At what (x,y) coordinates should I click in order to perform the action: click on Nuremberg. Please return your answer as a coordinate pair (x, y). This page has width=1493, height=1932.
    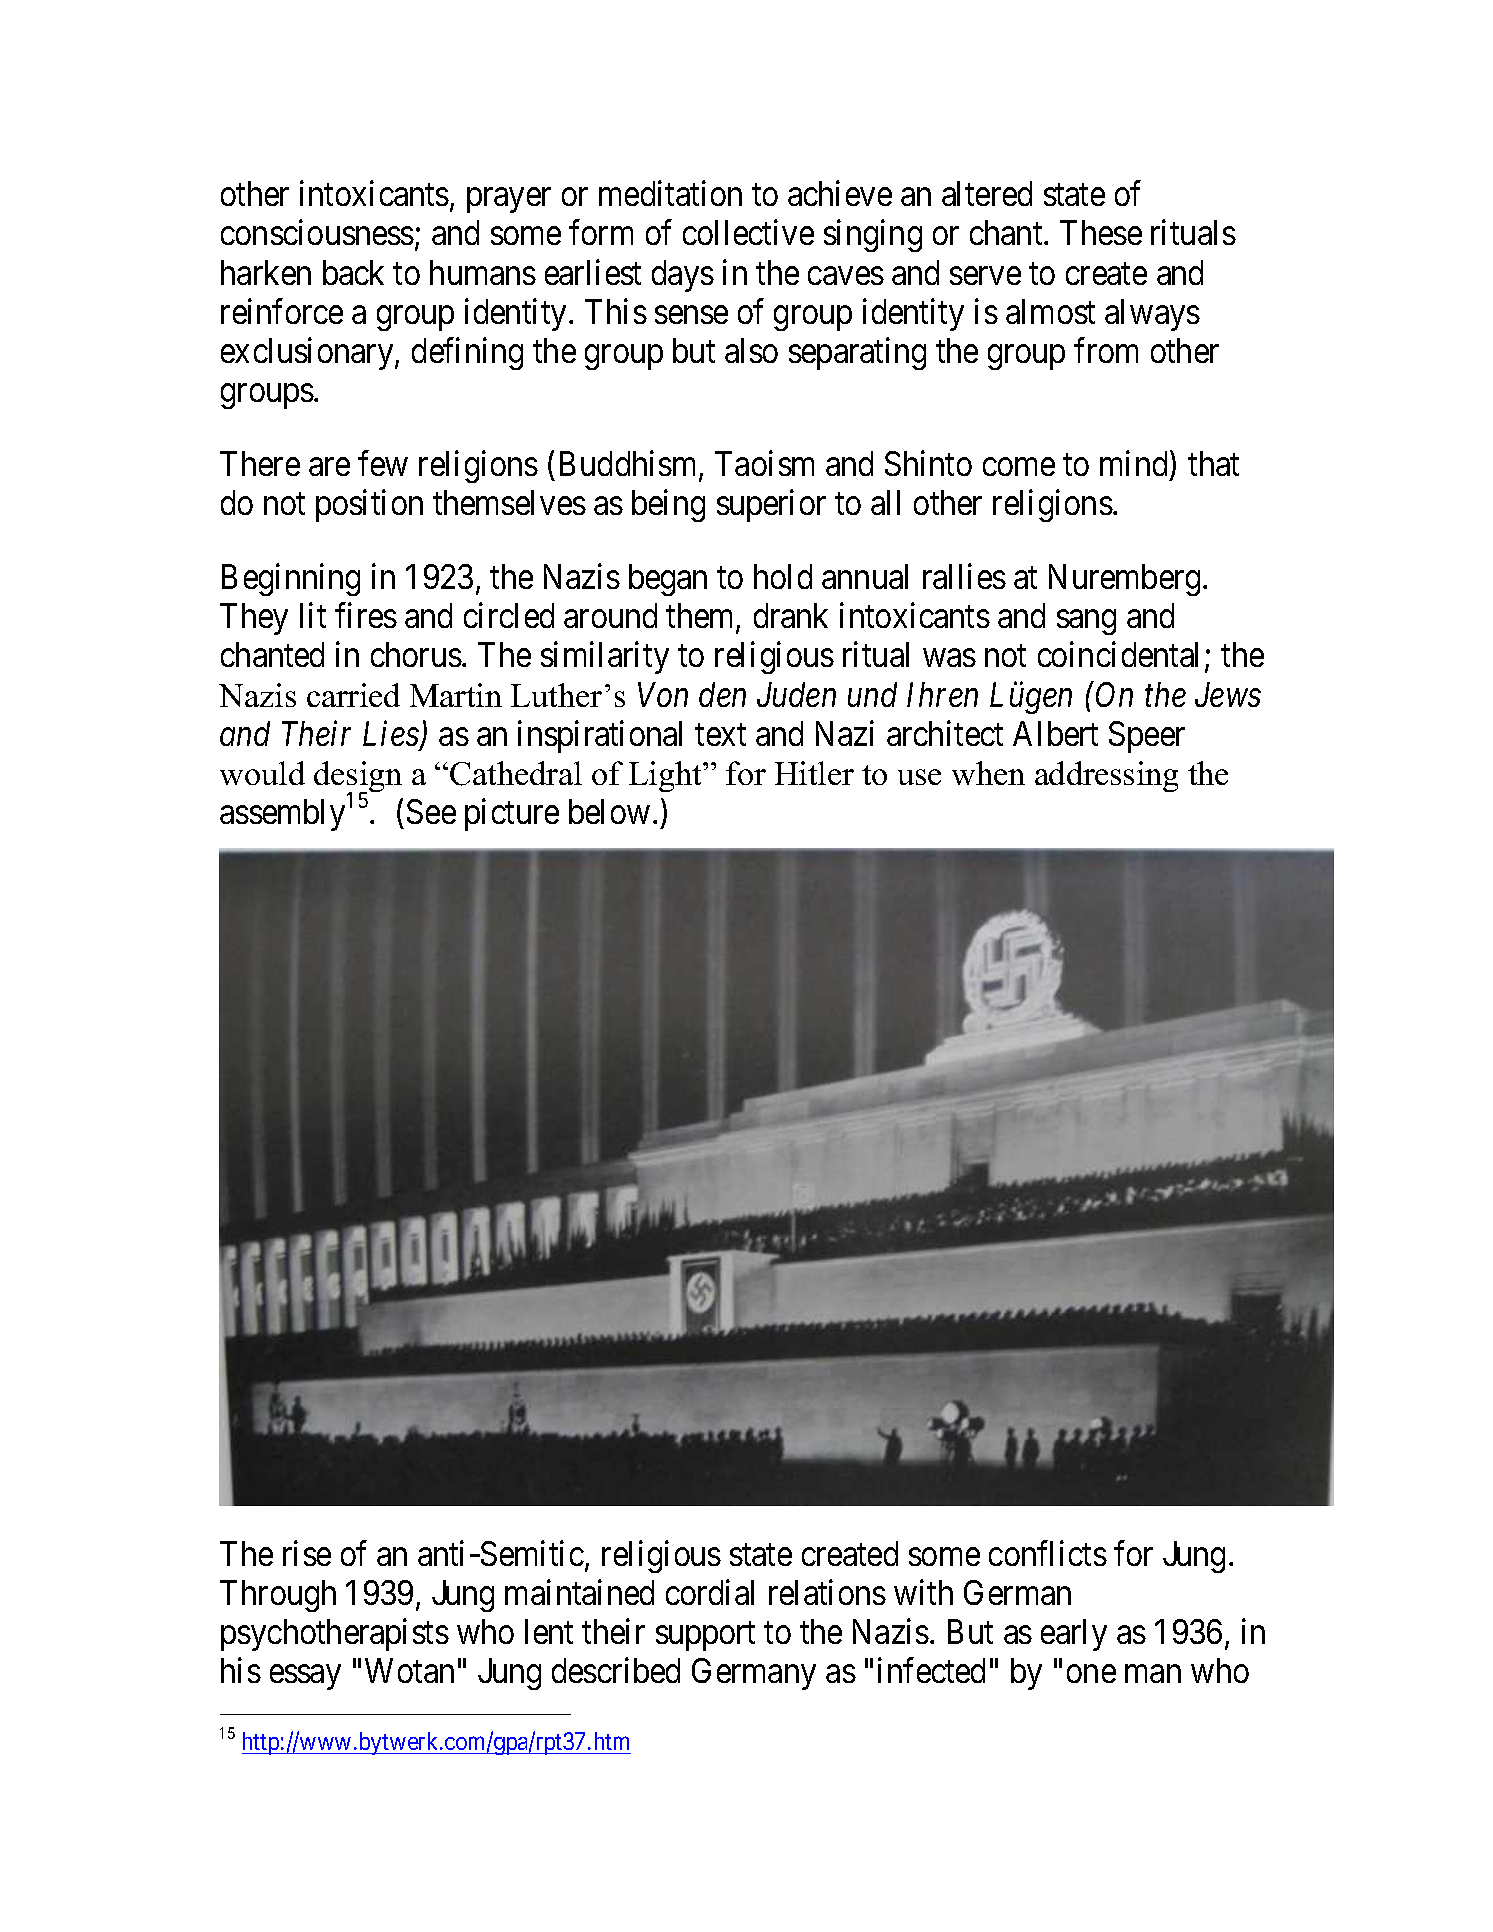
    Looking at the image, I should click on (1124, 580).
